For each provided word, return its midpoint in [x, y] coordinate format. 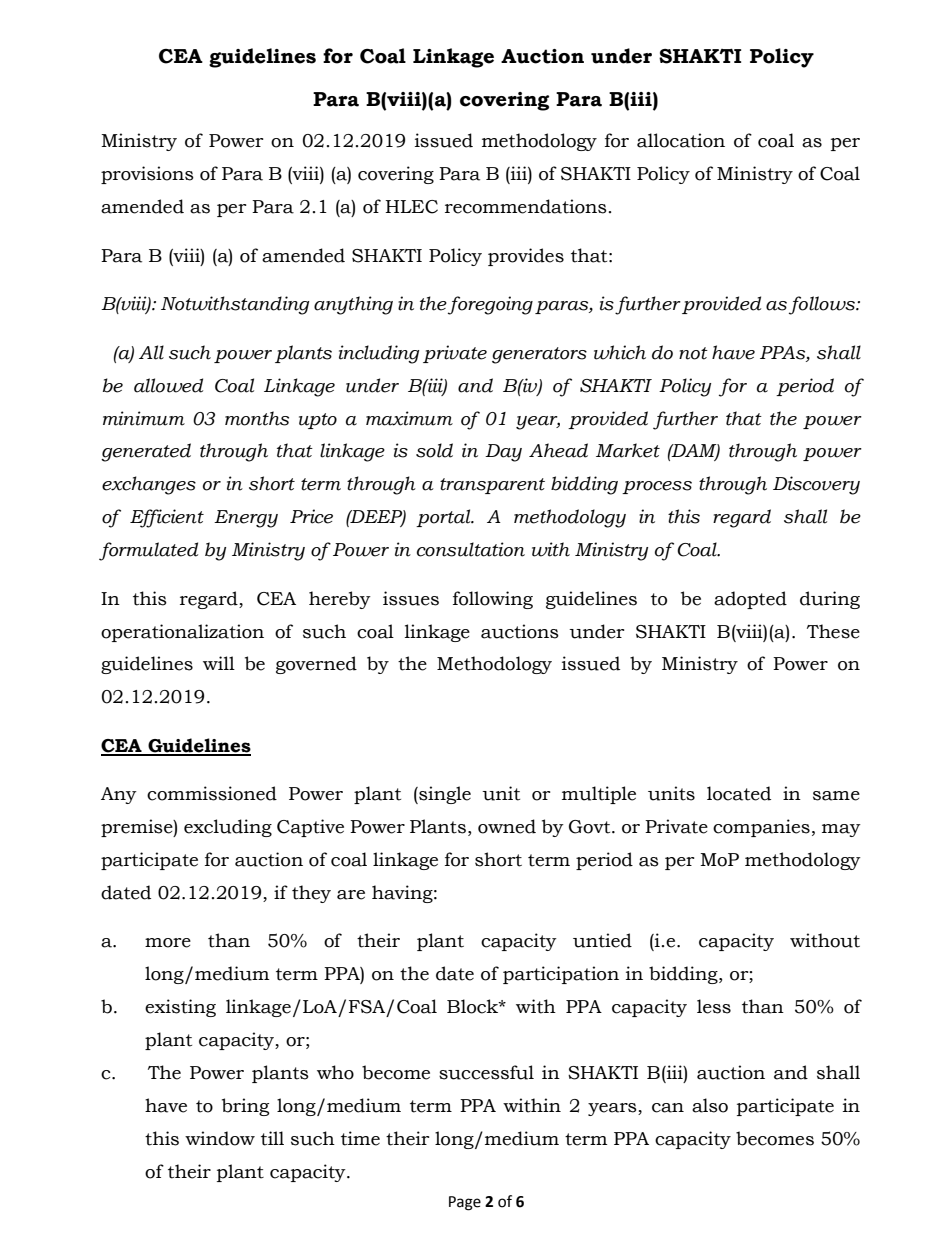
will [219, 663]
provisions [147, 175]
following [493, 600]
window [220, 1138]
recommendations [526, 206]
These [833, 631]
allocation [681, 140]
